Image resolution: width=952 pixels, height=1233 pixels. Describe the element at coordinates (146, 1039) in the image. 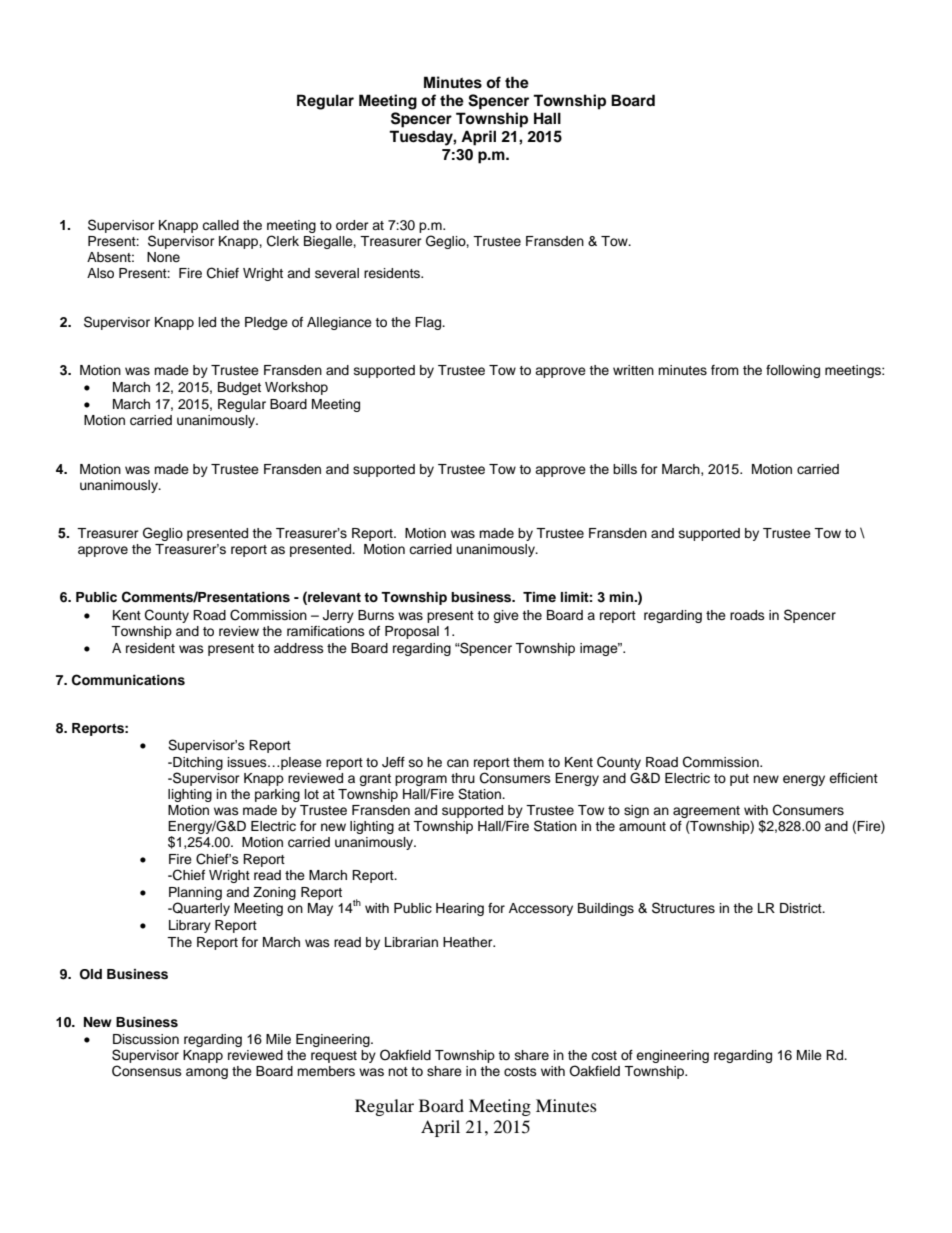

I see `Discussion` at that location.
